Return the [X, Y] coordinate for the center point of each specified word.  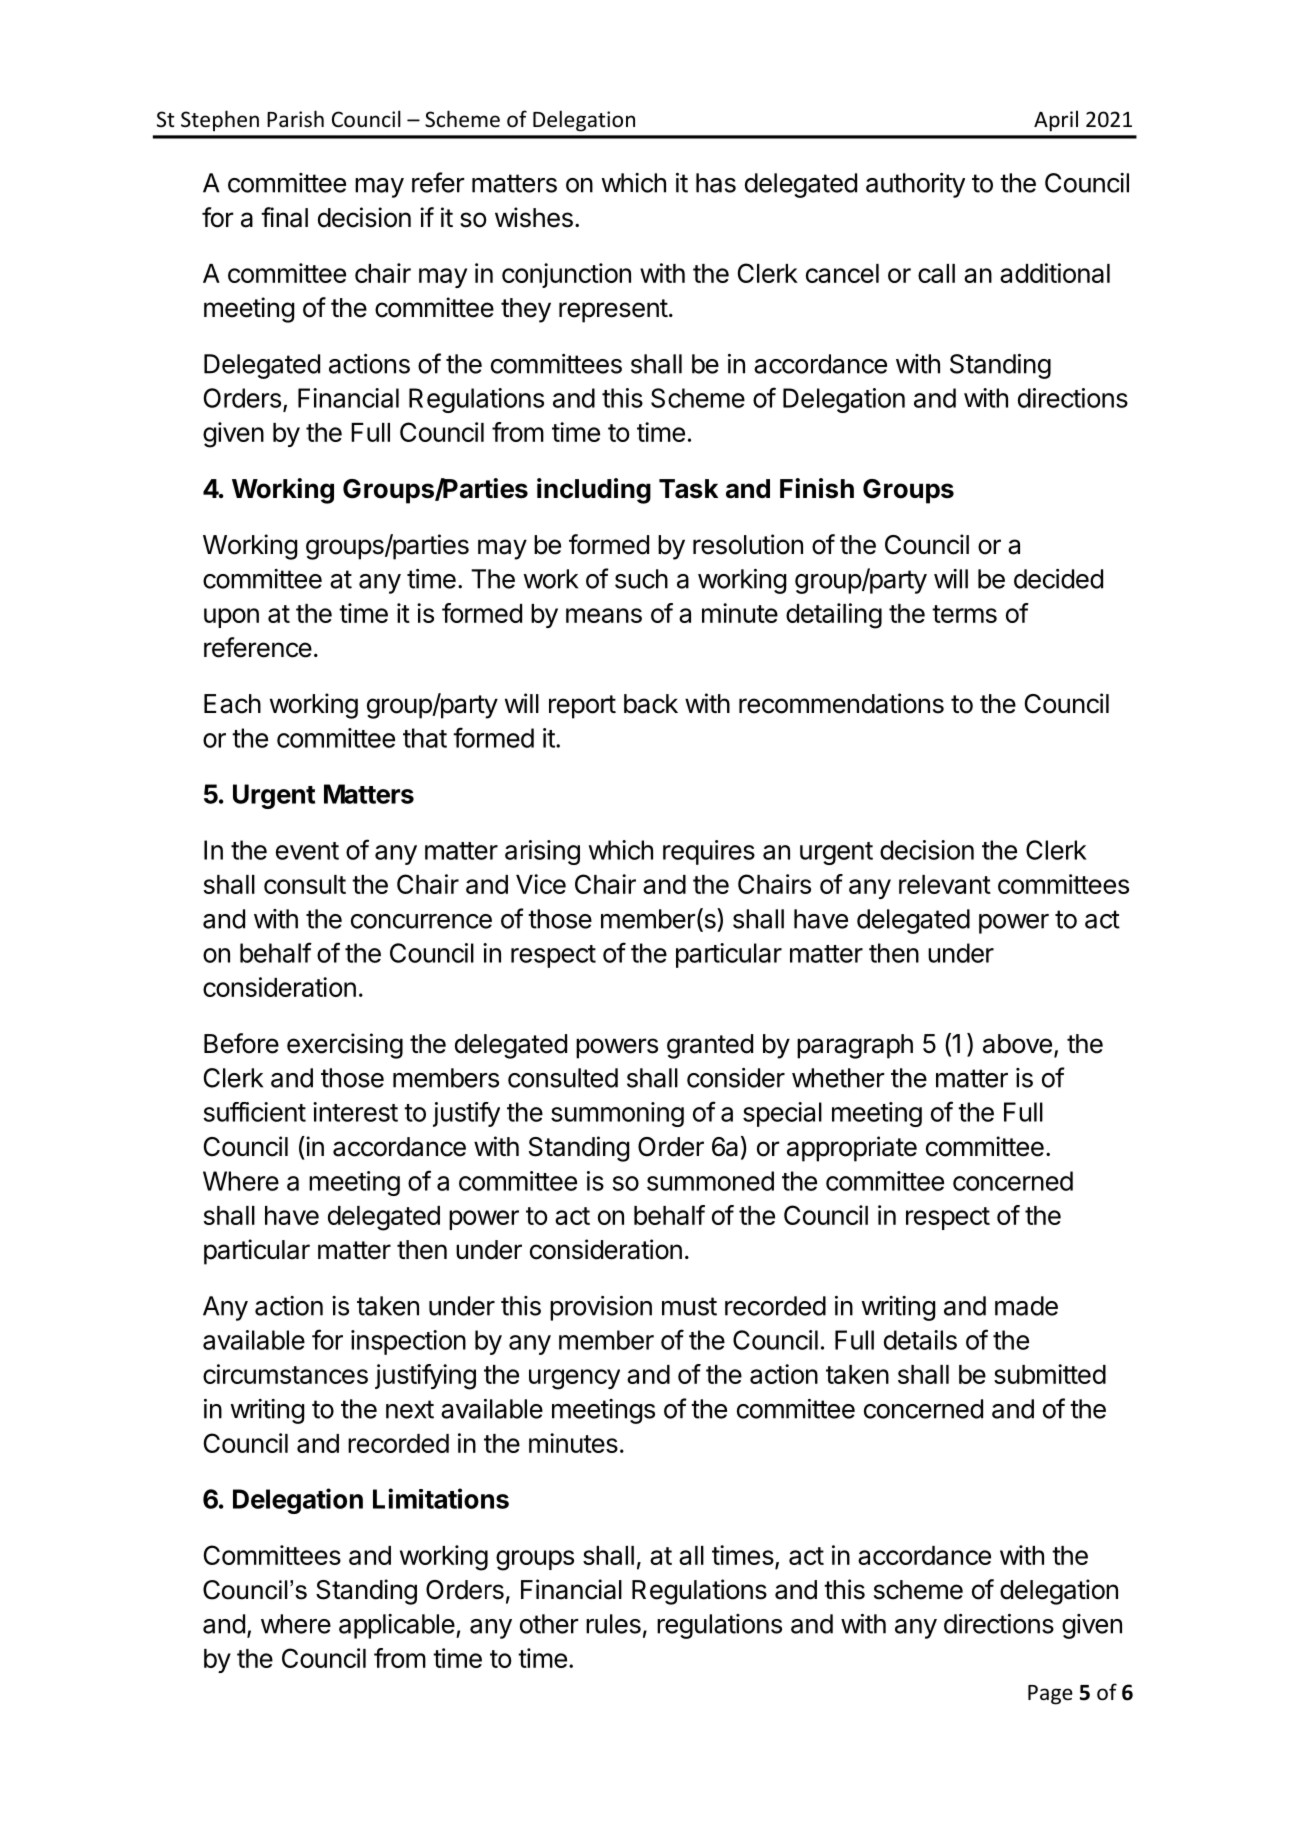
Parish [295, 119]
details [920, 1340]
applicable [397, 1626]
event [307, 851]
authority [915, 185]
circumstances [285, 1374]
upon [231, 618]
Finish [817, 488]
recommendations [841, 703]
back [651, 704]
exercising [345, 1046]
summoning [617, 1114]
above [1017, 1044]
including [594, 491]
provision [601, 1308]
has [716, 183]
